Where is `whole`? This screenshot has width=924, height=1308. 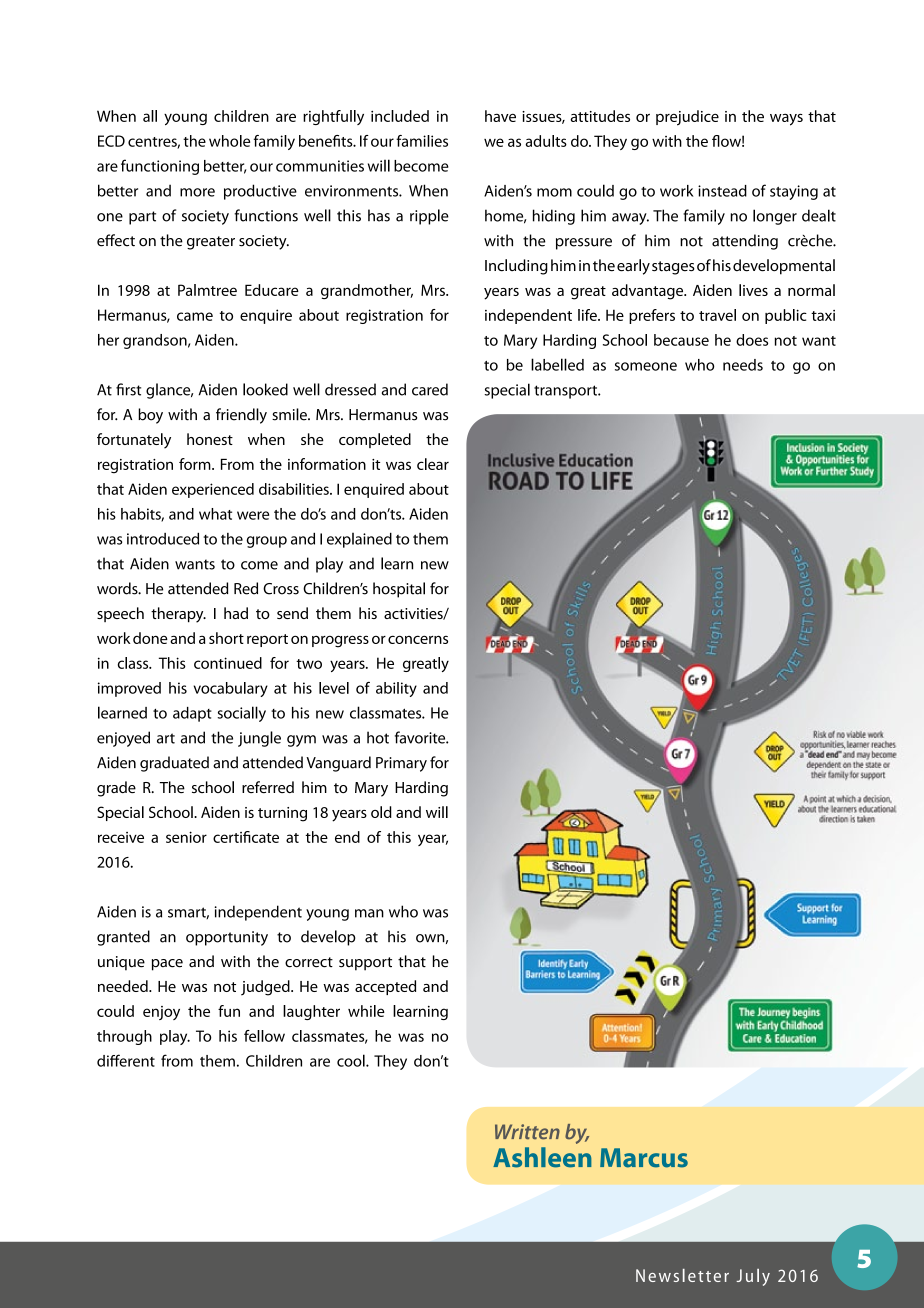
whole is located at coordinates (229, 141).
